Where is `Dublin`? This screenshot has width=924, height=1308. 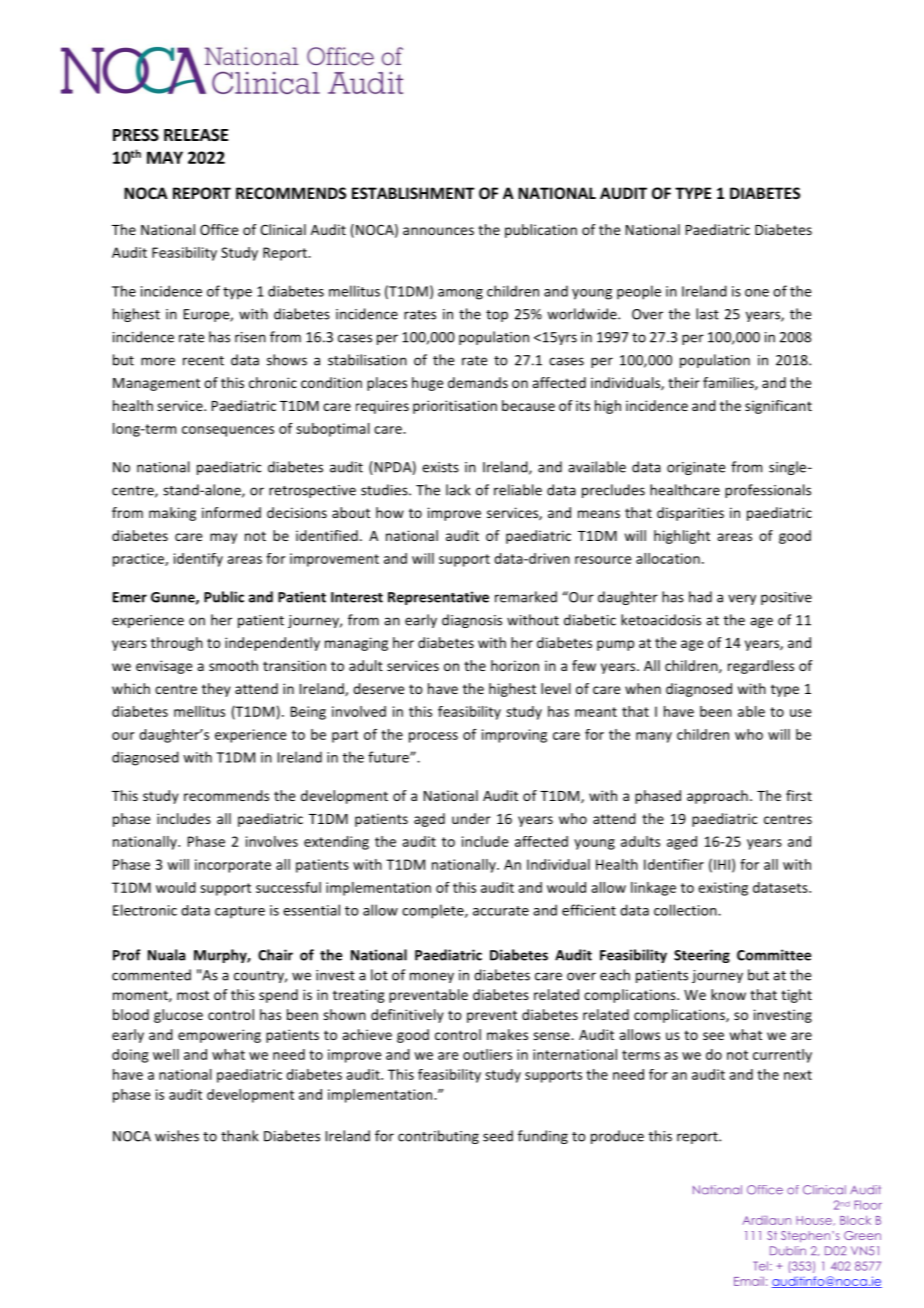
Dublin is located at coordinates (788, 1251).
